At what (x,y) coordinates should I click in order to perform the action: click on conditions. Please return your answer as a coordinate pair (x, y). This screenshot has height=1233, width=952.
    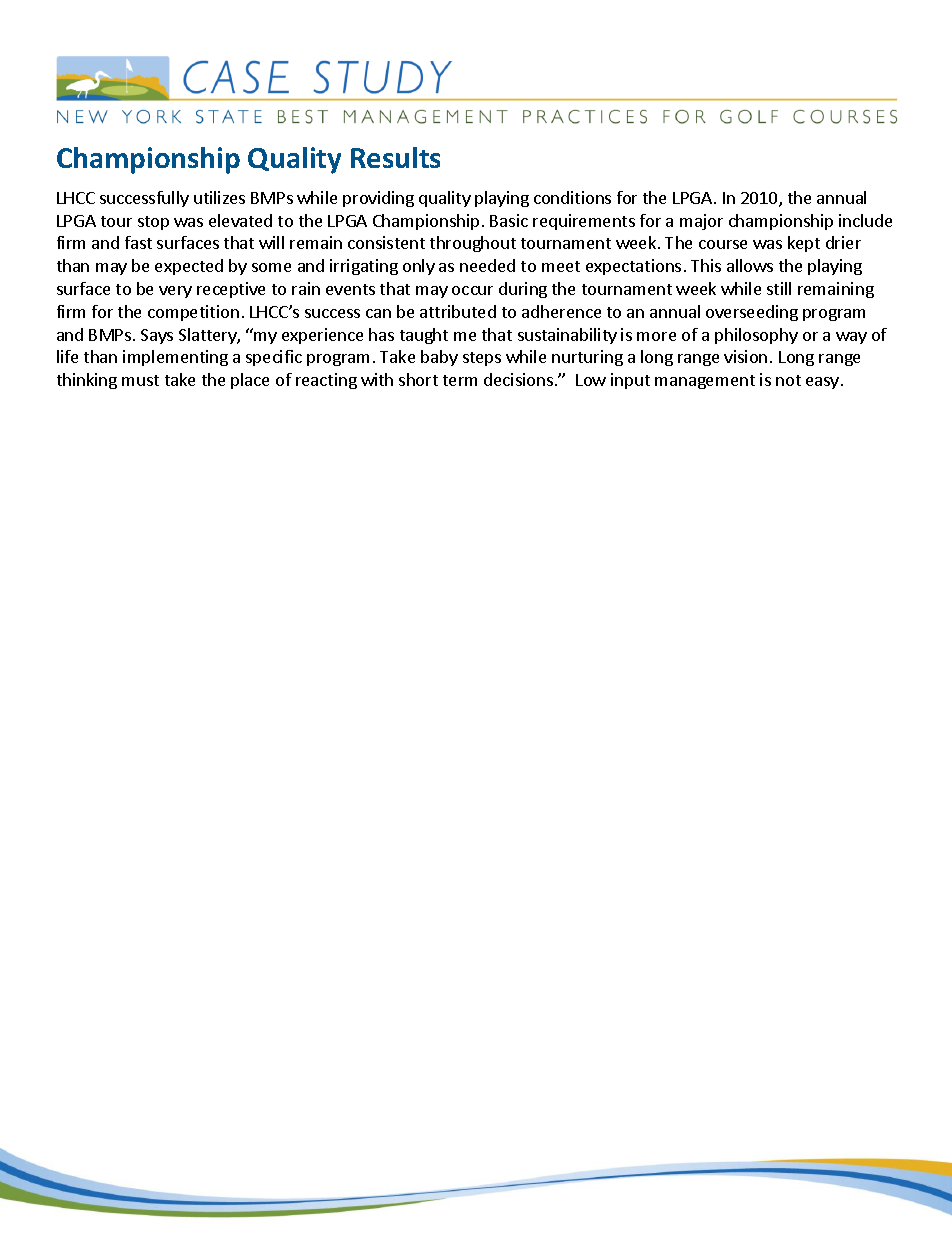
    Looking at the image, I should click on (572, 197).
